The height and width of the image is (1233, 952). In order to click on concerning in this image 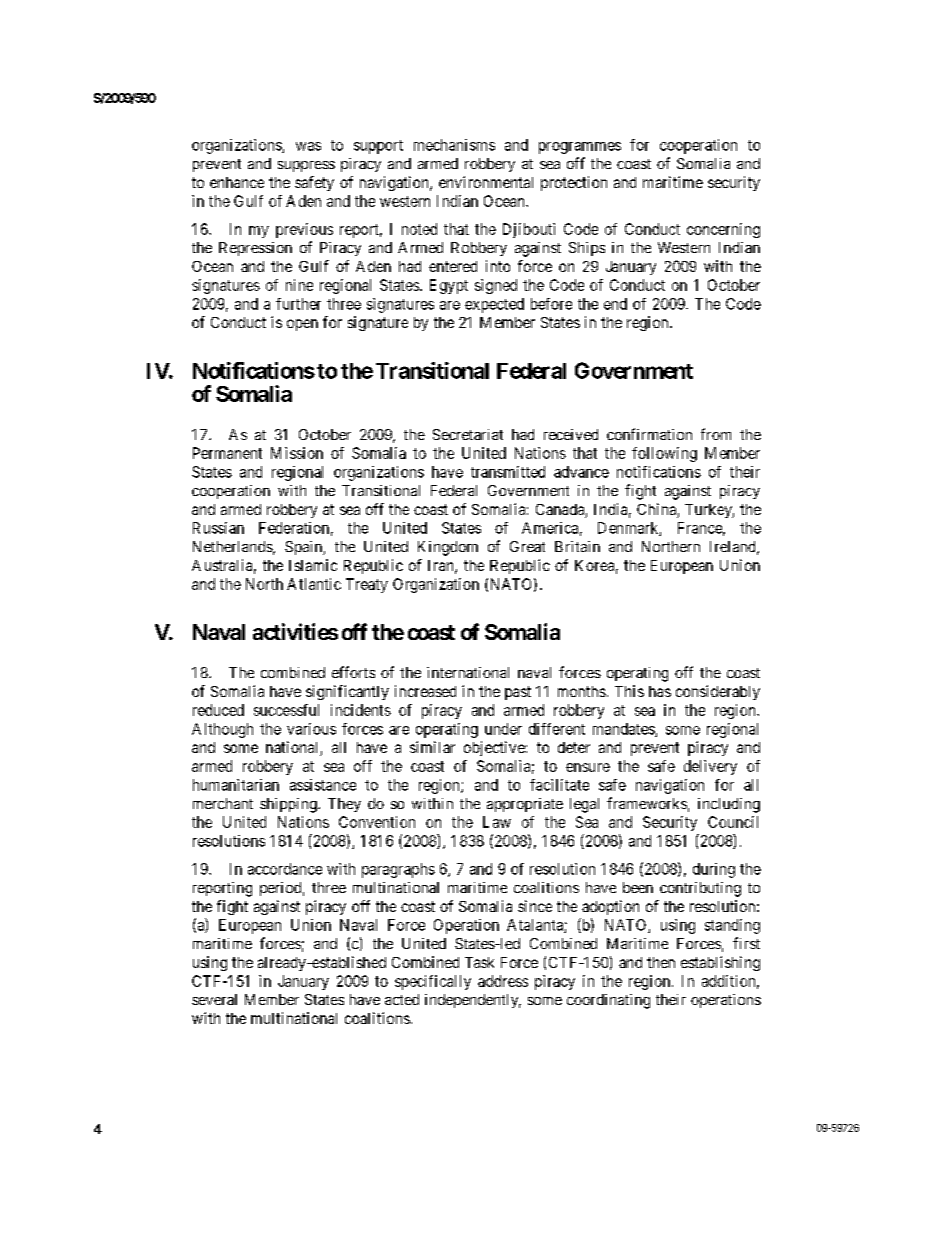, I will do `click(723, 230)`.
